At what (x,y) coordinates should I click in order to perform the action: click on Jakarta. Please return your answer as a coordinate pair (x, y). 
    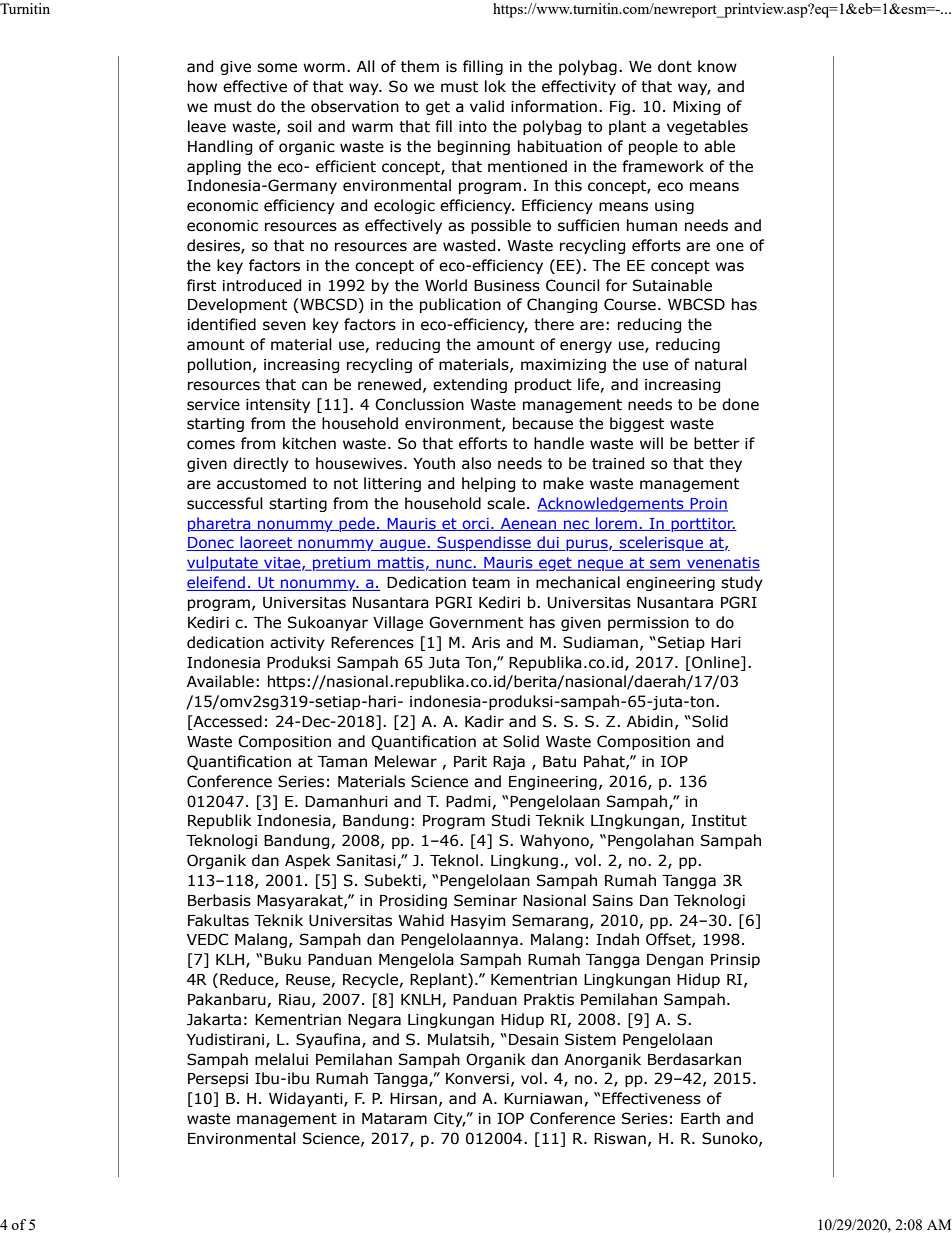
    Looking at the image, I should click on (214, 1019).
